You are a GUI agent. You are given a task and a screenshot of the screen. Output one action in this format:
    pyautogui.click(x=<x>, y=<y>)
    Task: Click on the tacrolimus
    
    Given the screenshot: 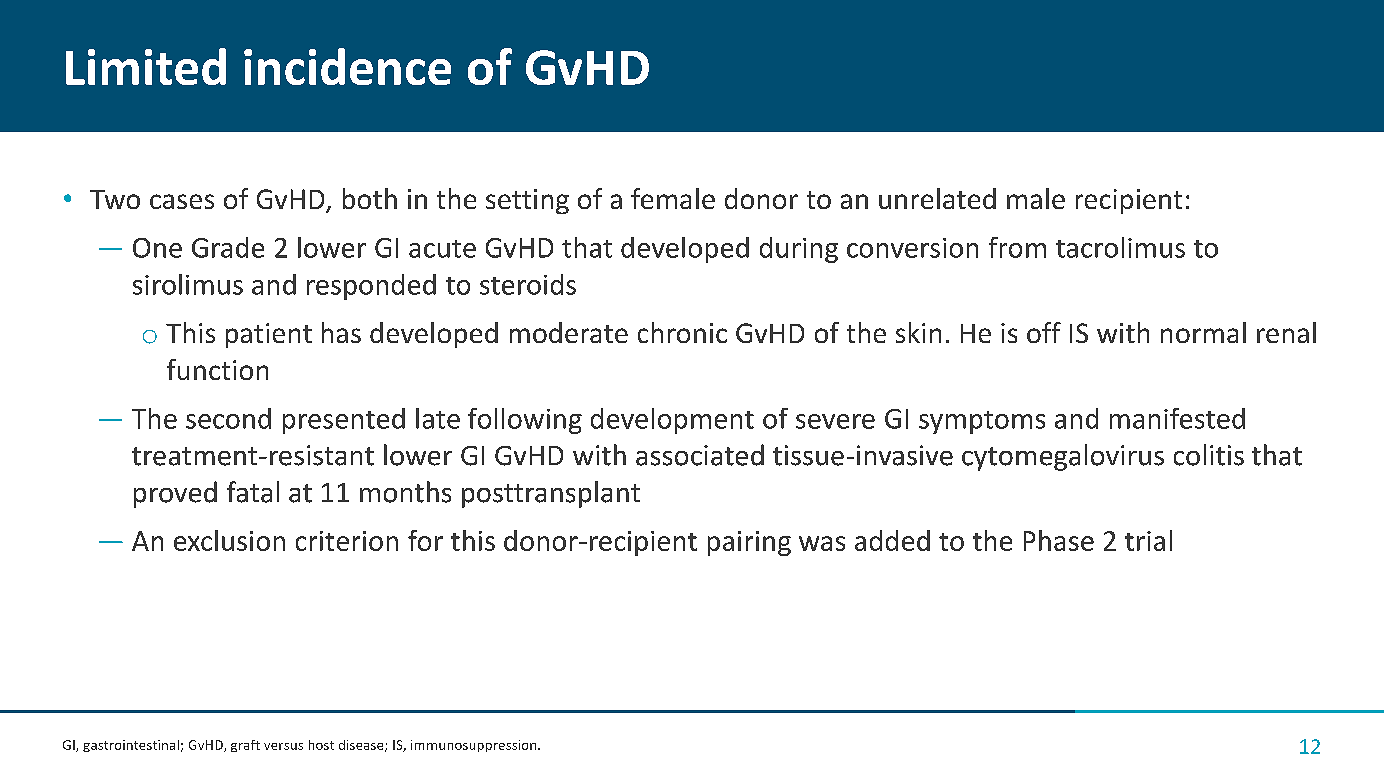 What is the action you would take?
    pyautogui.click(x=1120, y=247)
